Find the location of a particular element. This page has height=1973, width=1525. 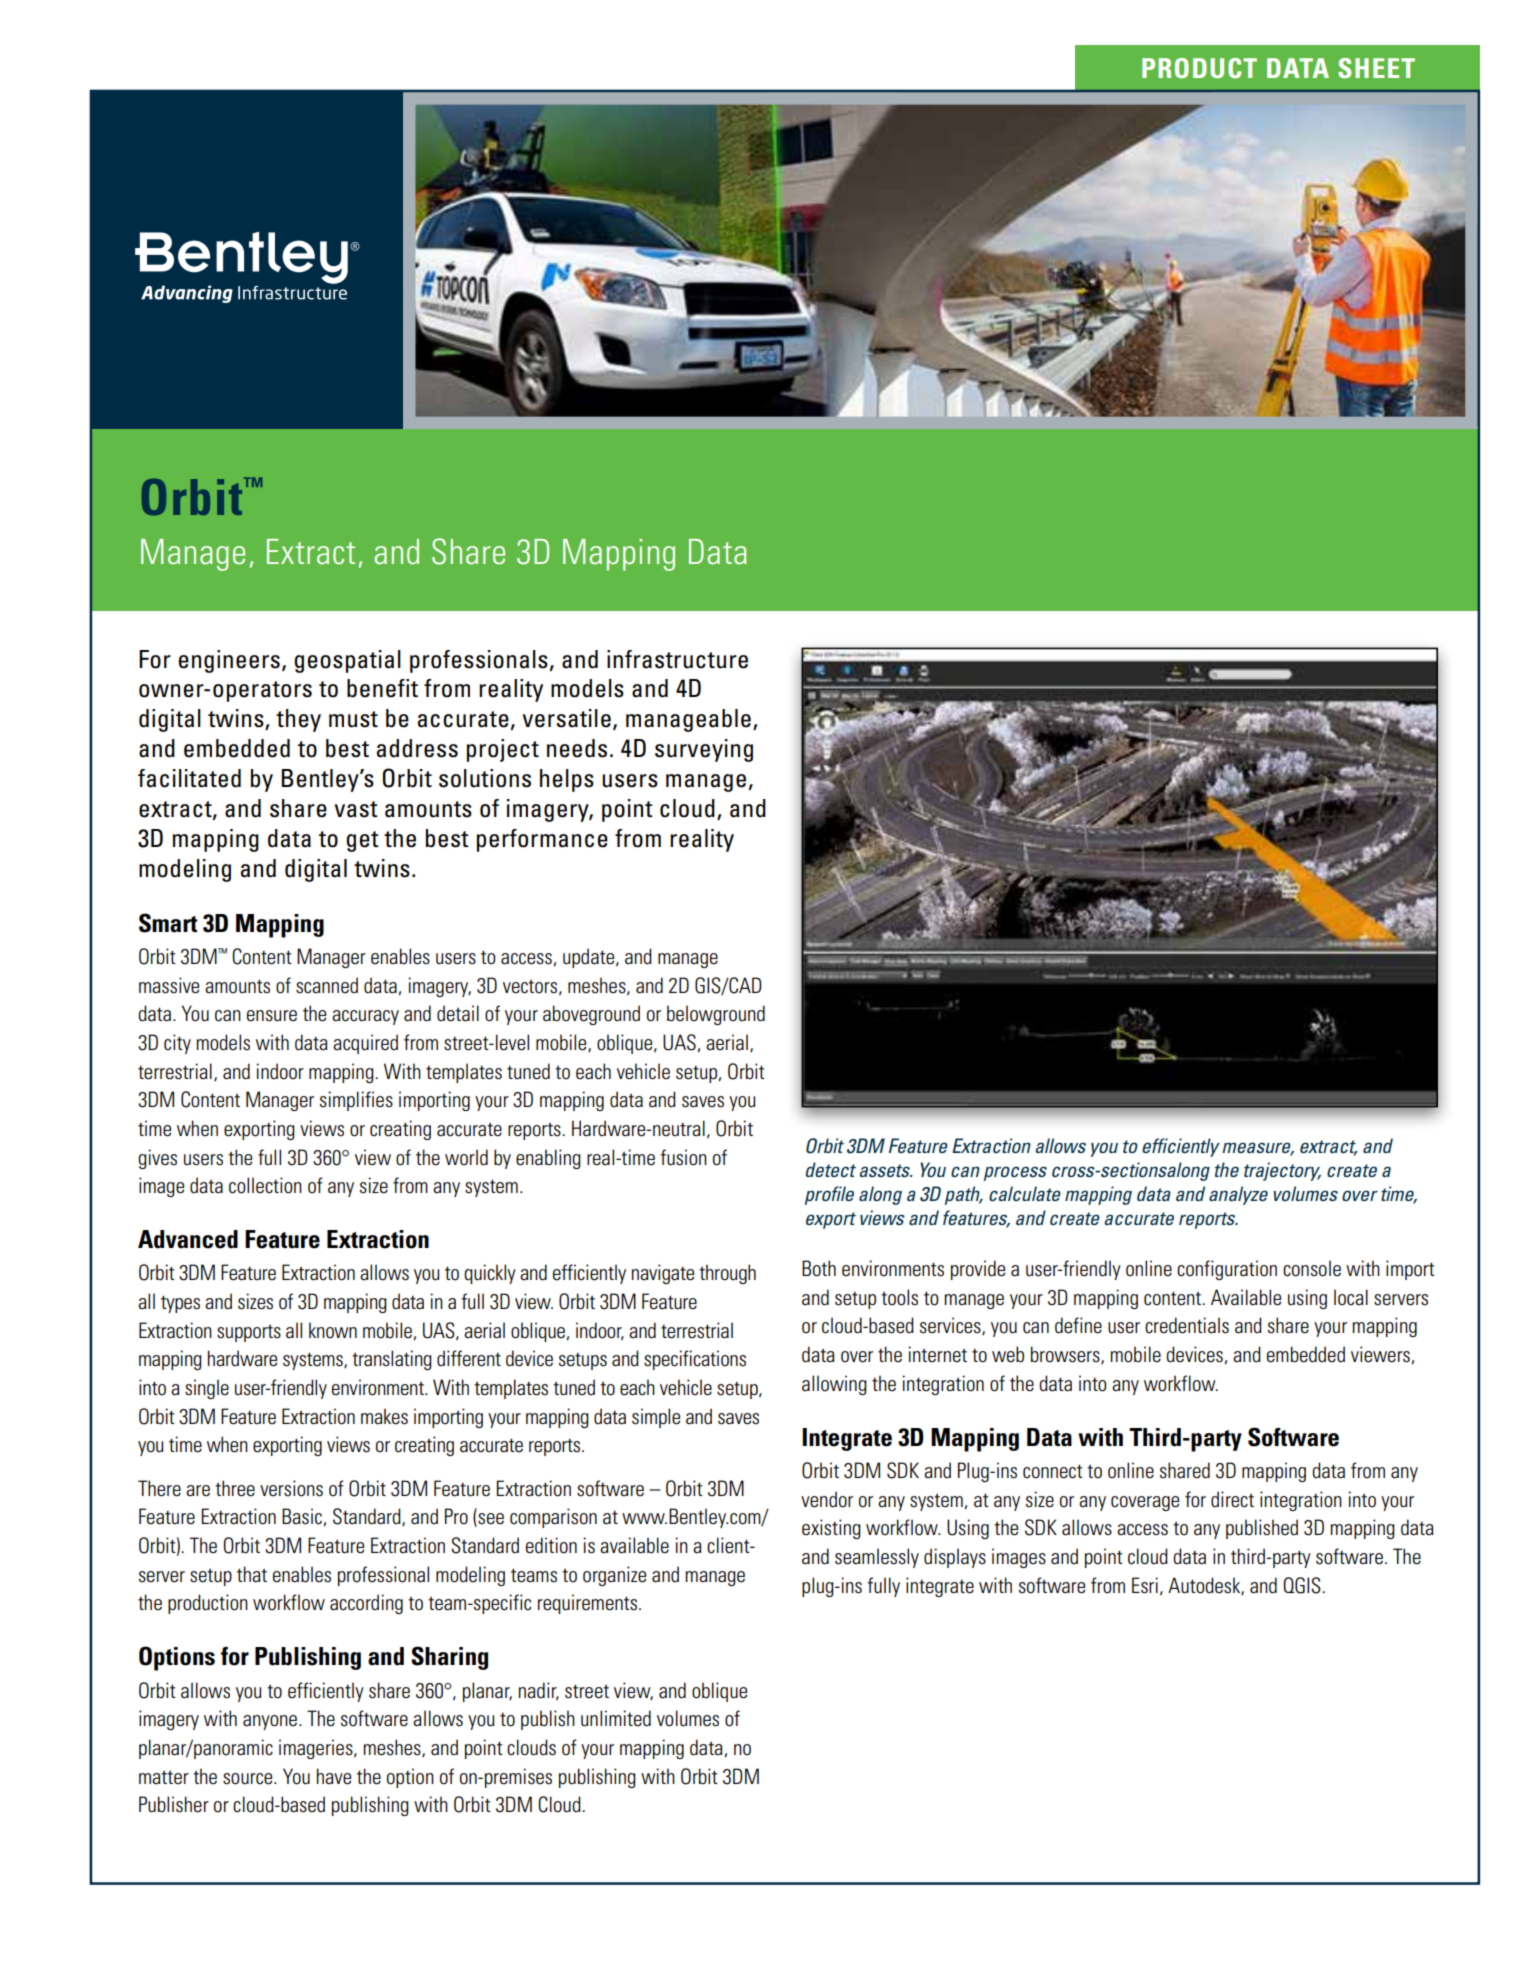

engineers is located at coordinates (229, 661).
